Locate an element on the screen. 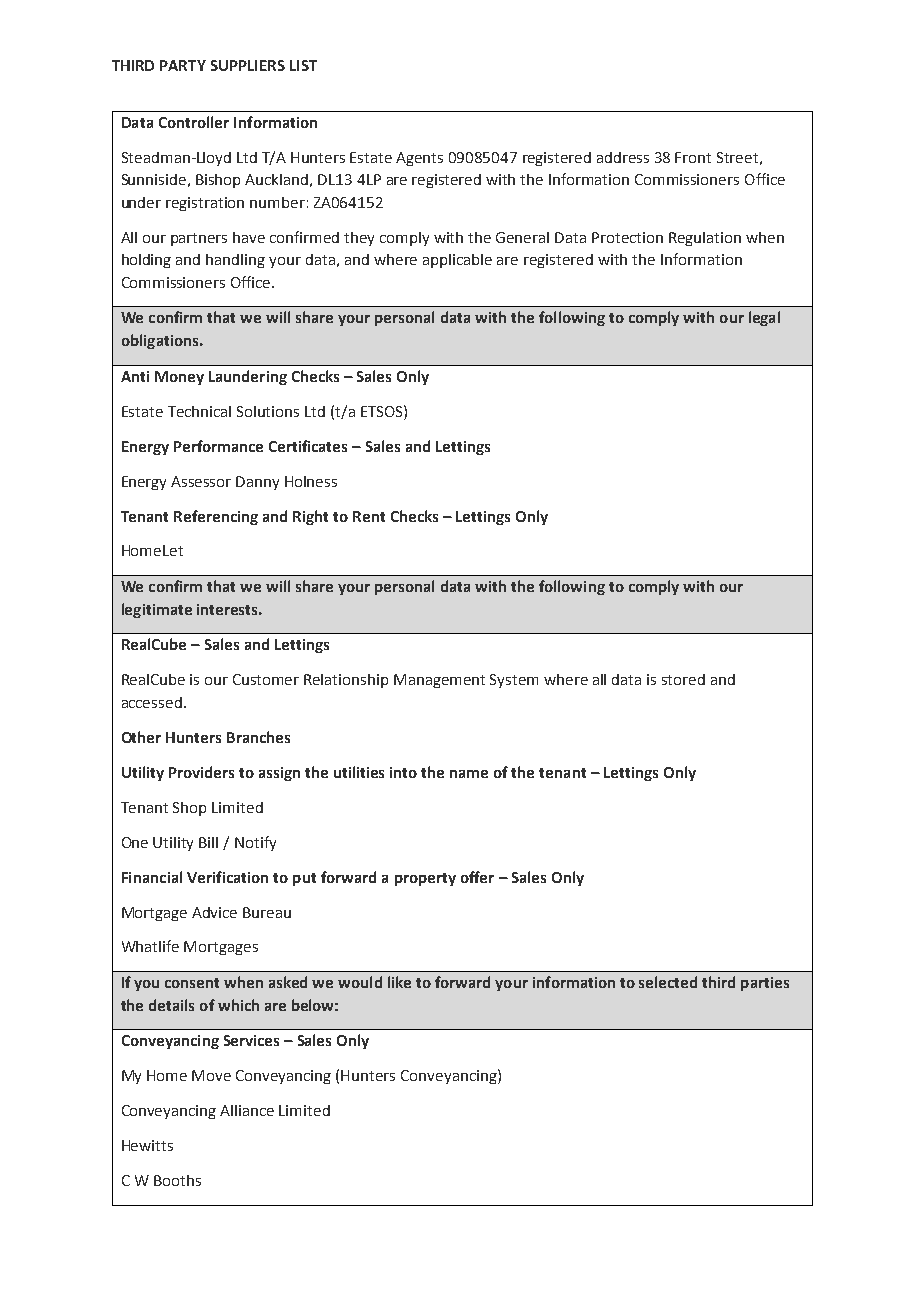  Front is located at coordinates (693, 157).
